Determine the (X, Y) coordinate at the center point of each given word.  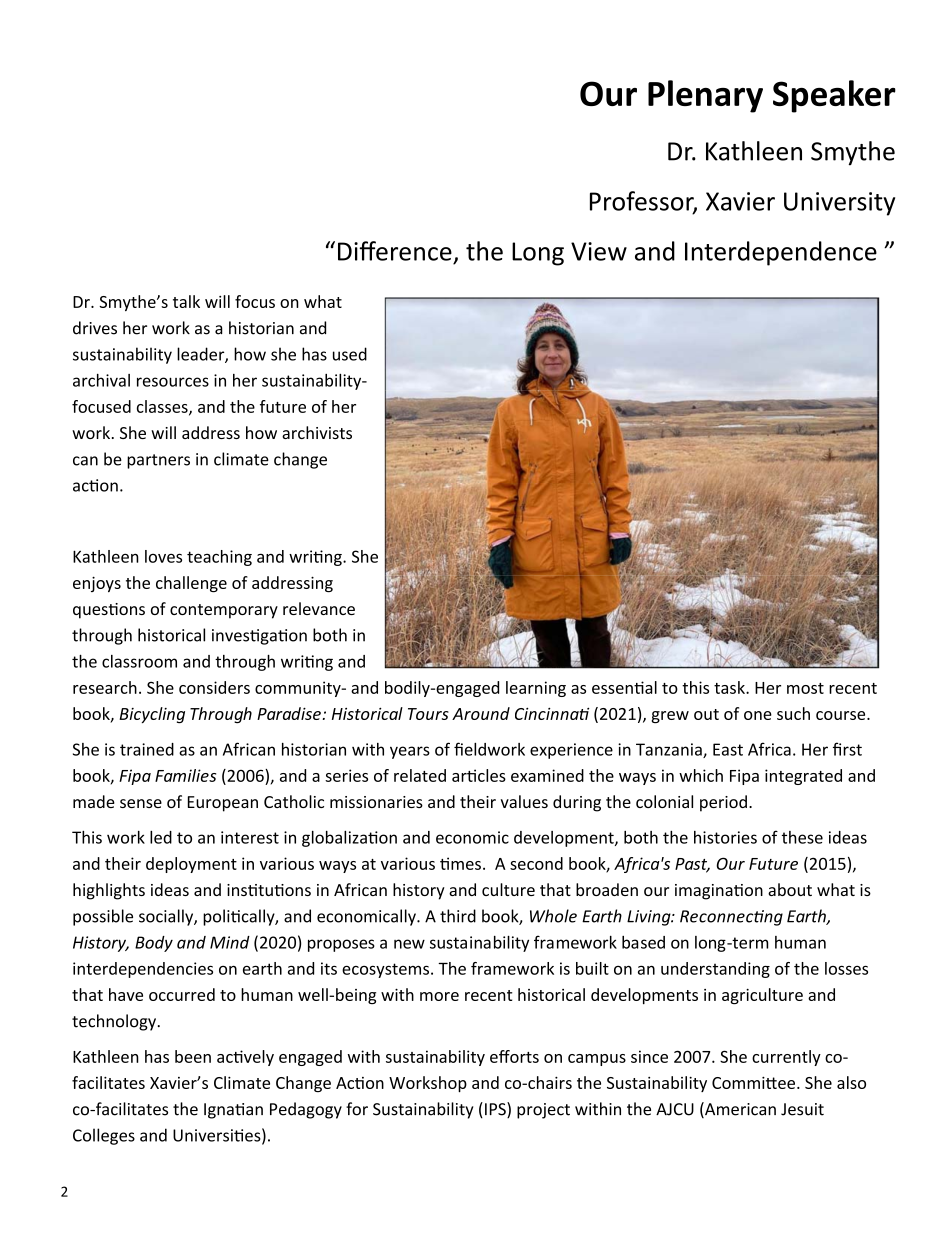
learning (536, 689)
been (193, 1056)
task (730, 687)
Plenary (705, 96)
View (599, 251)
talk (186, 301)
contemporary (224, 611)
